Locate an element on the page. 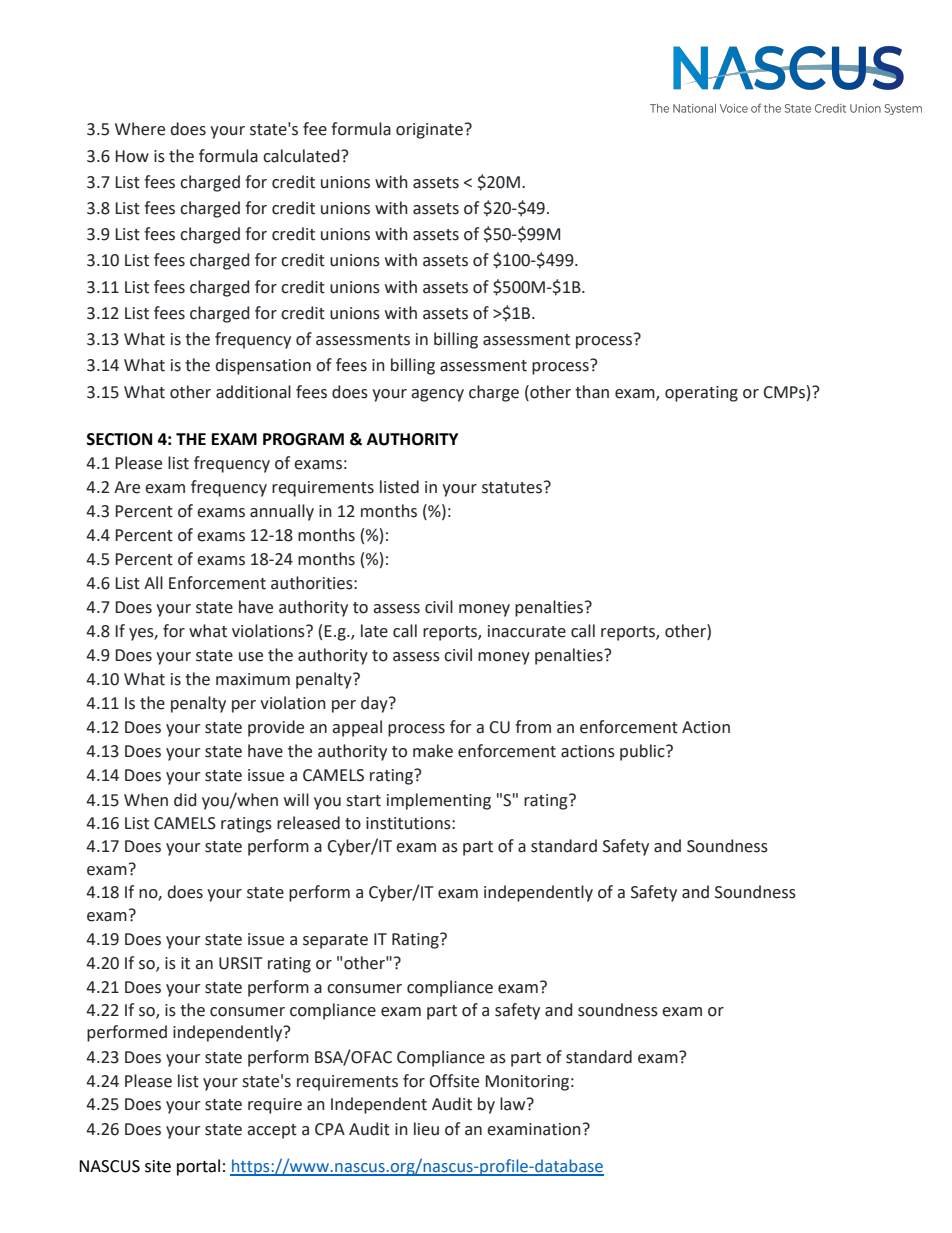  portal is located at coordinates (198, 1167).
